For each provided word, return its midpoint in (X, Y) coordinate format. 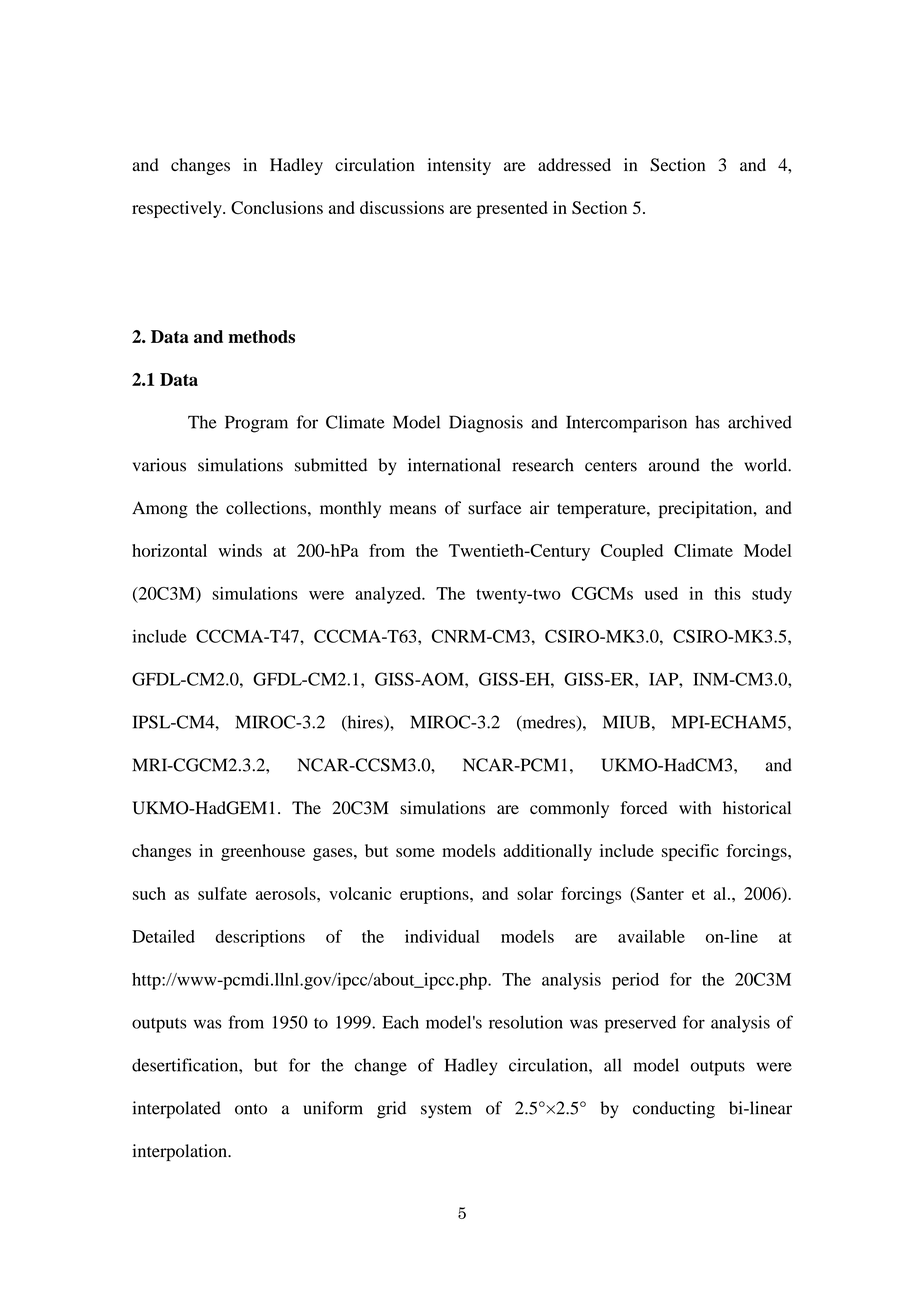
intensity (459, 166)
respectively (178, 209)
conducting (674, 1110)
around (674, 465)
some (415, 852)
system (446, 1110)
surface (495, 508)
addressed (574, 165)
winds (240, 550)
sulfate (222, 893)
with (695, 807)
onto (251, 1109)
